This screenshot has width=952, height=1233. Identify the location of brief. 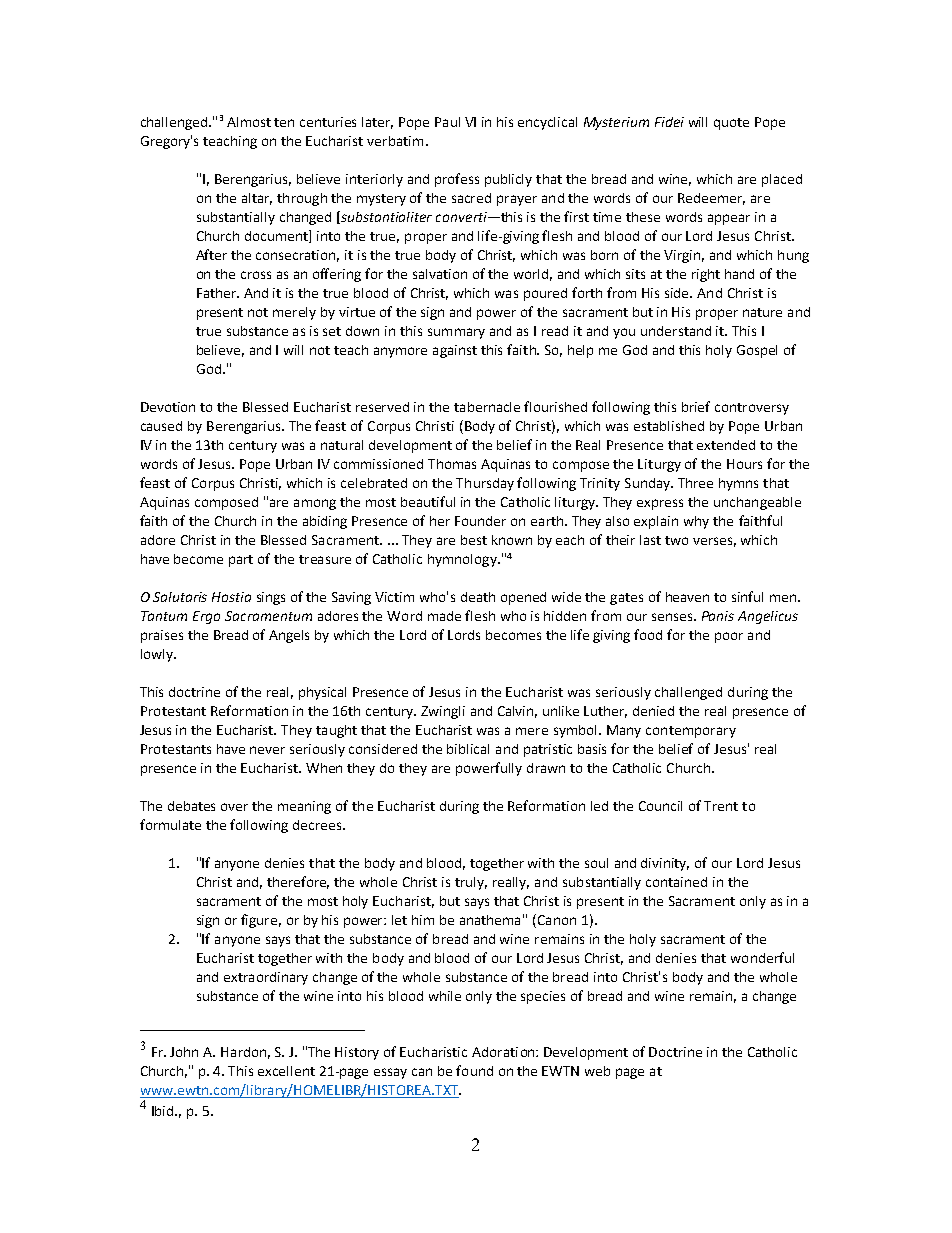
(696, 406).
